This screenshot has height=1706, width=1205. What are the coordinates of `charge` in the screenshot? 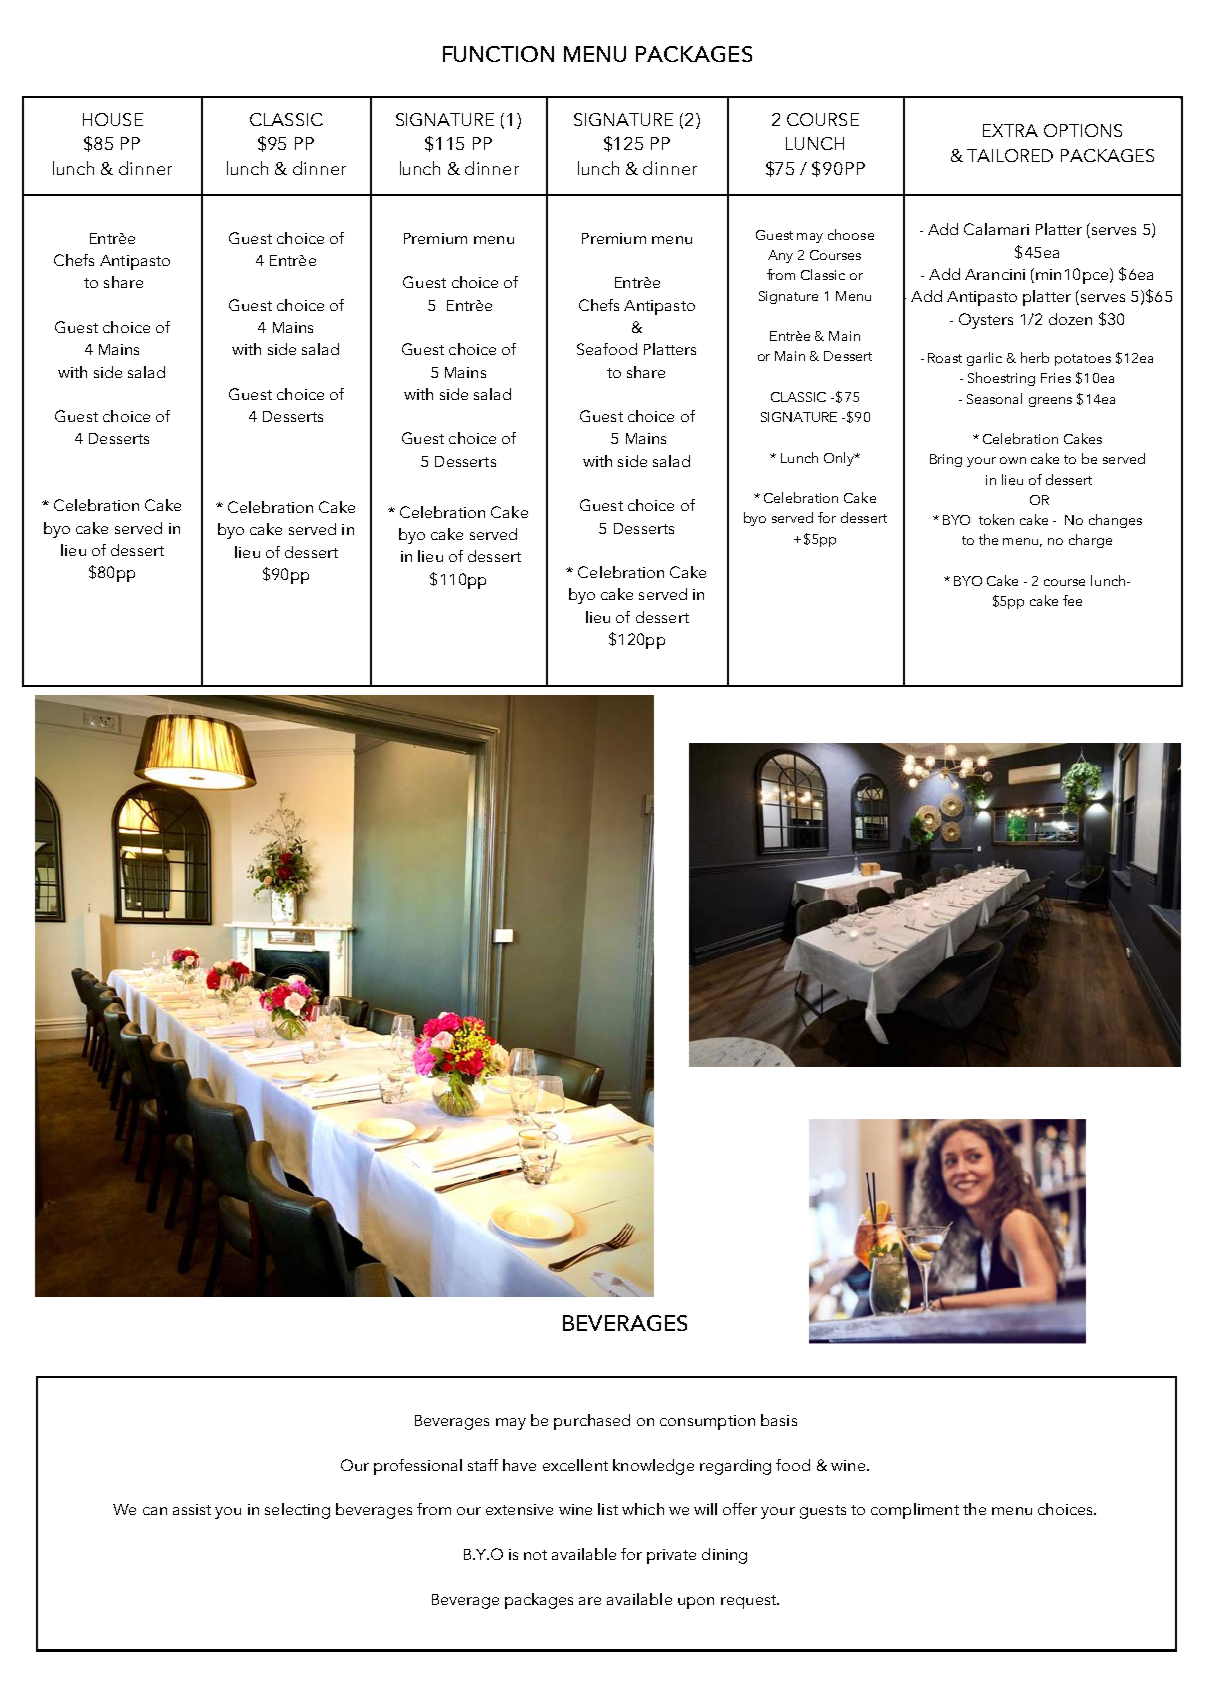 It's located at (1090, 541).
